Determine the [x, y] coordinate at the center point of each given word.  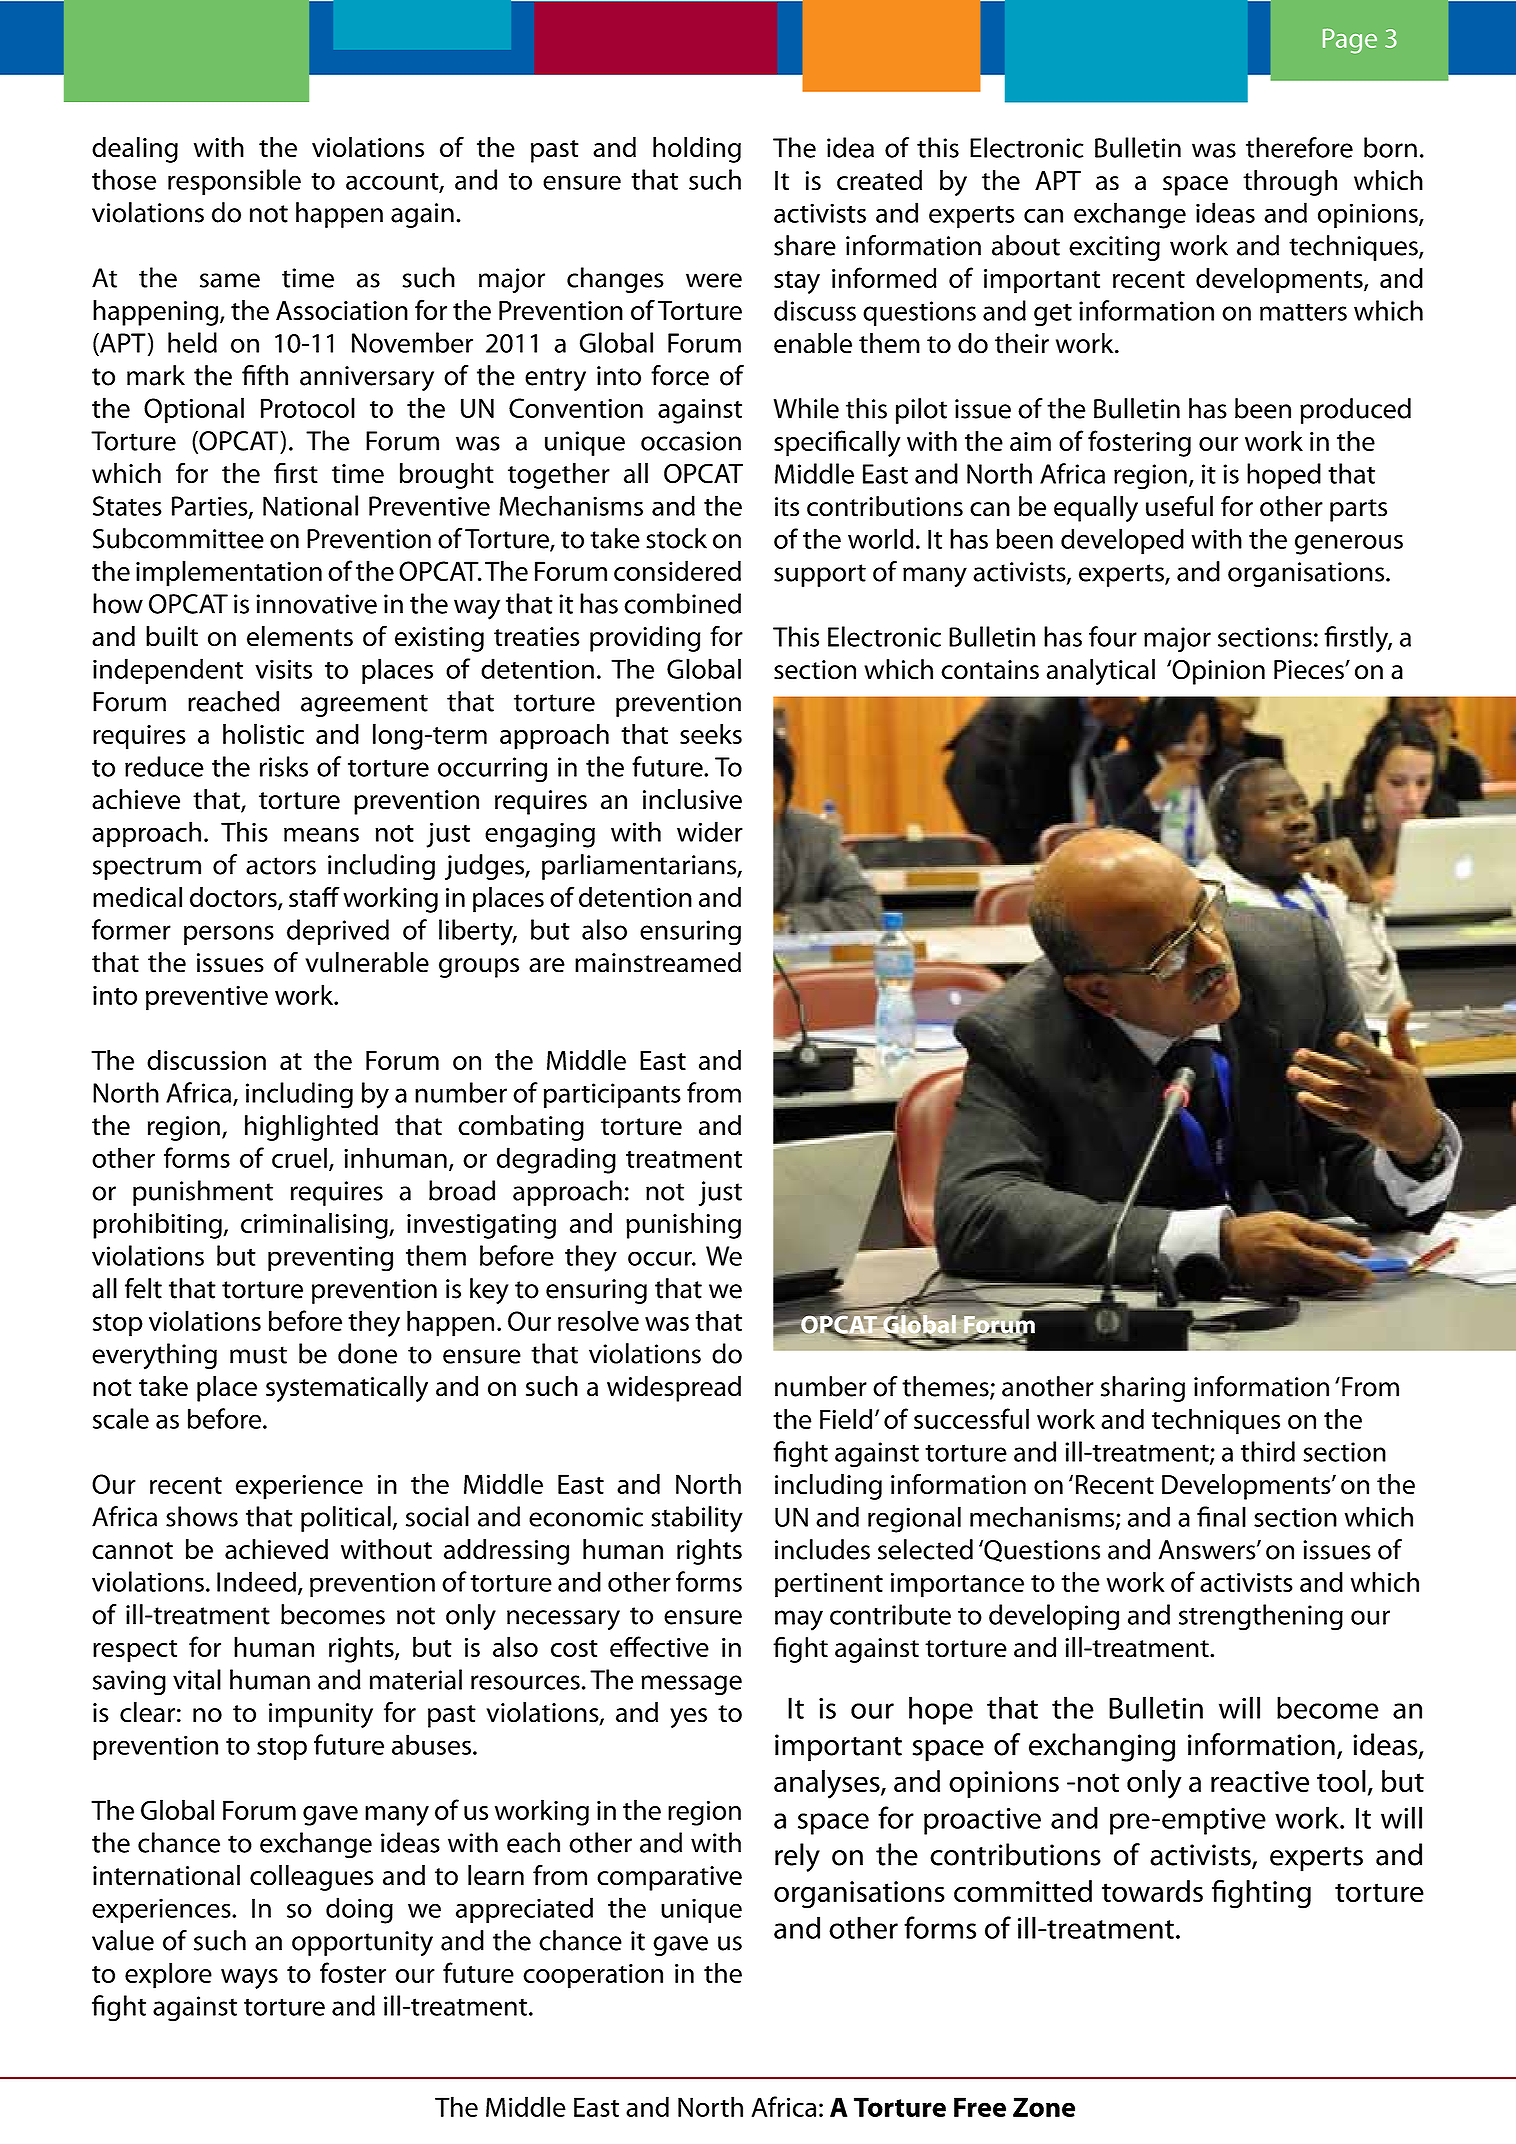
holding [697, 150]
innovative [317, 604]
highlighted [311, 1128]
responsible [234, 182]
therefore [1299, 147]
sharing [1143, 1389]
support [820, 575]
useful [1179, 506]
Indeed [256, 1581]
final [1221, 1516]
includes [822, 1549]
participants [612, 1095]
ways [249, 1979]
